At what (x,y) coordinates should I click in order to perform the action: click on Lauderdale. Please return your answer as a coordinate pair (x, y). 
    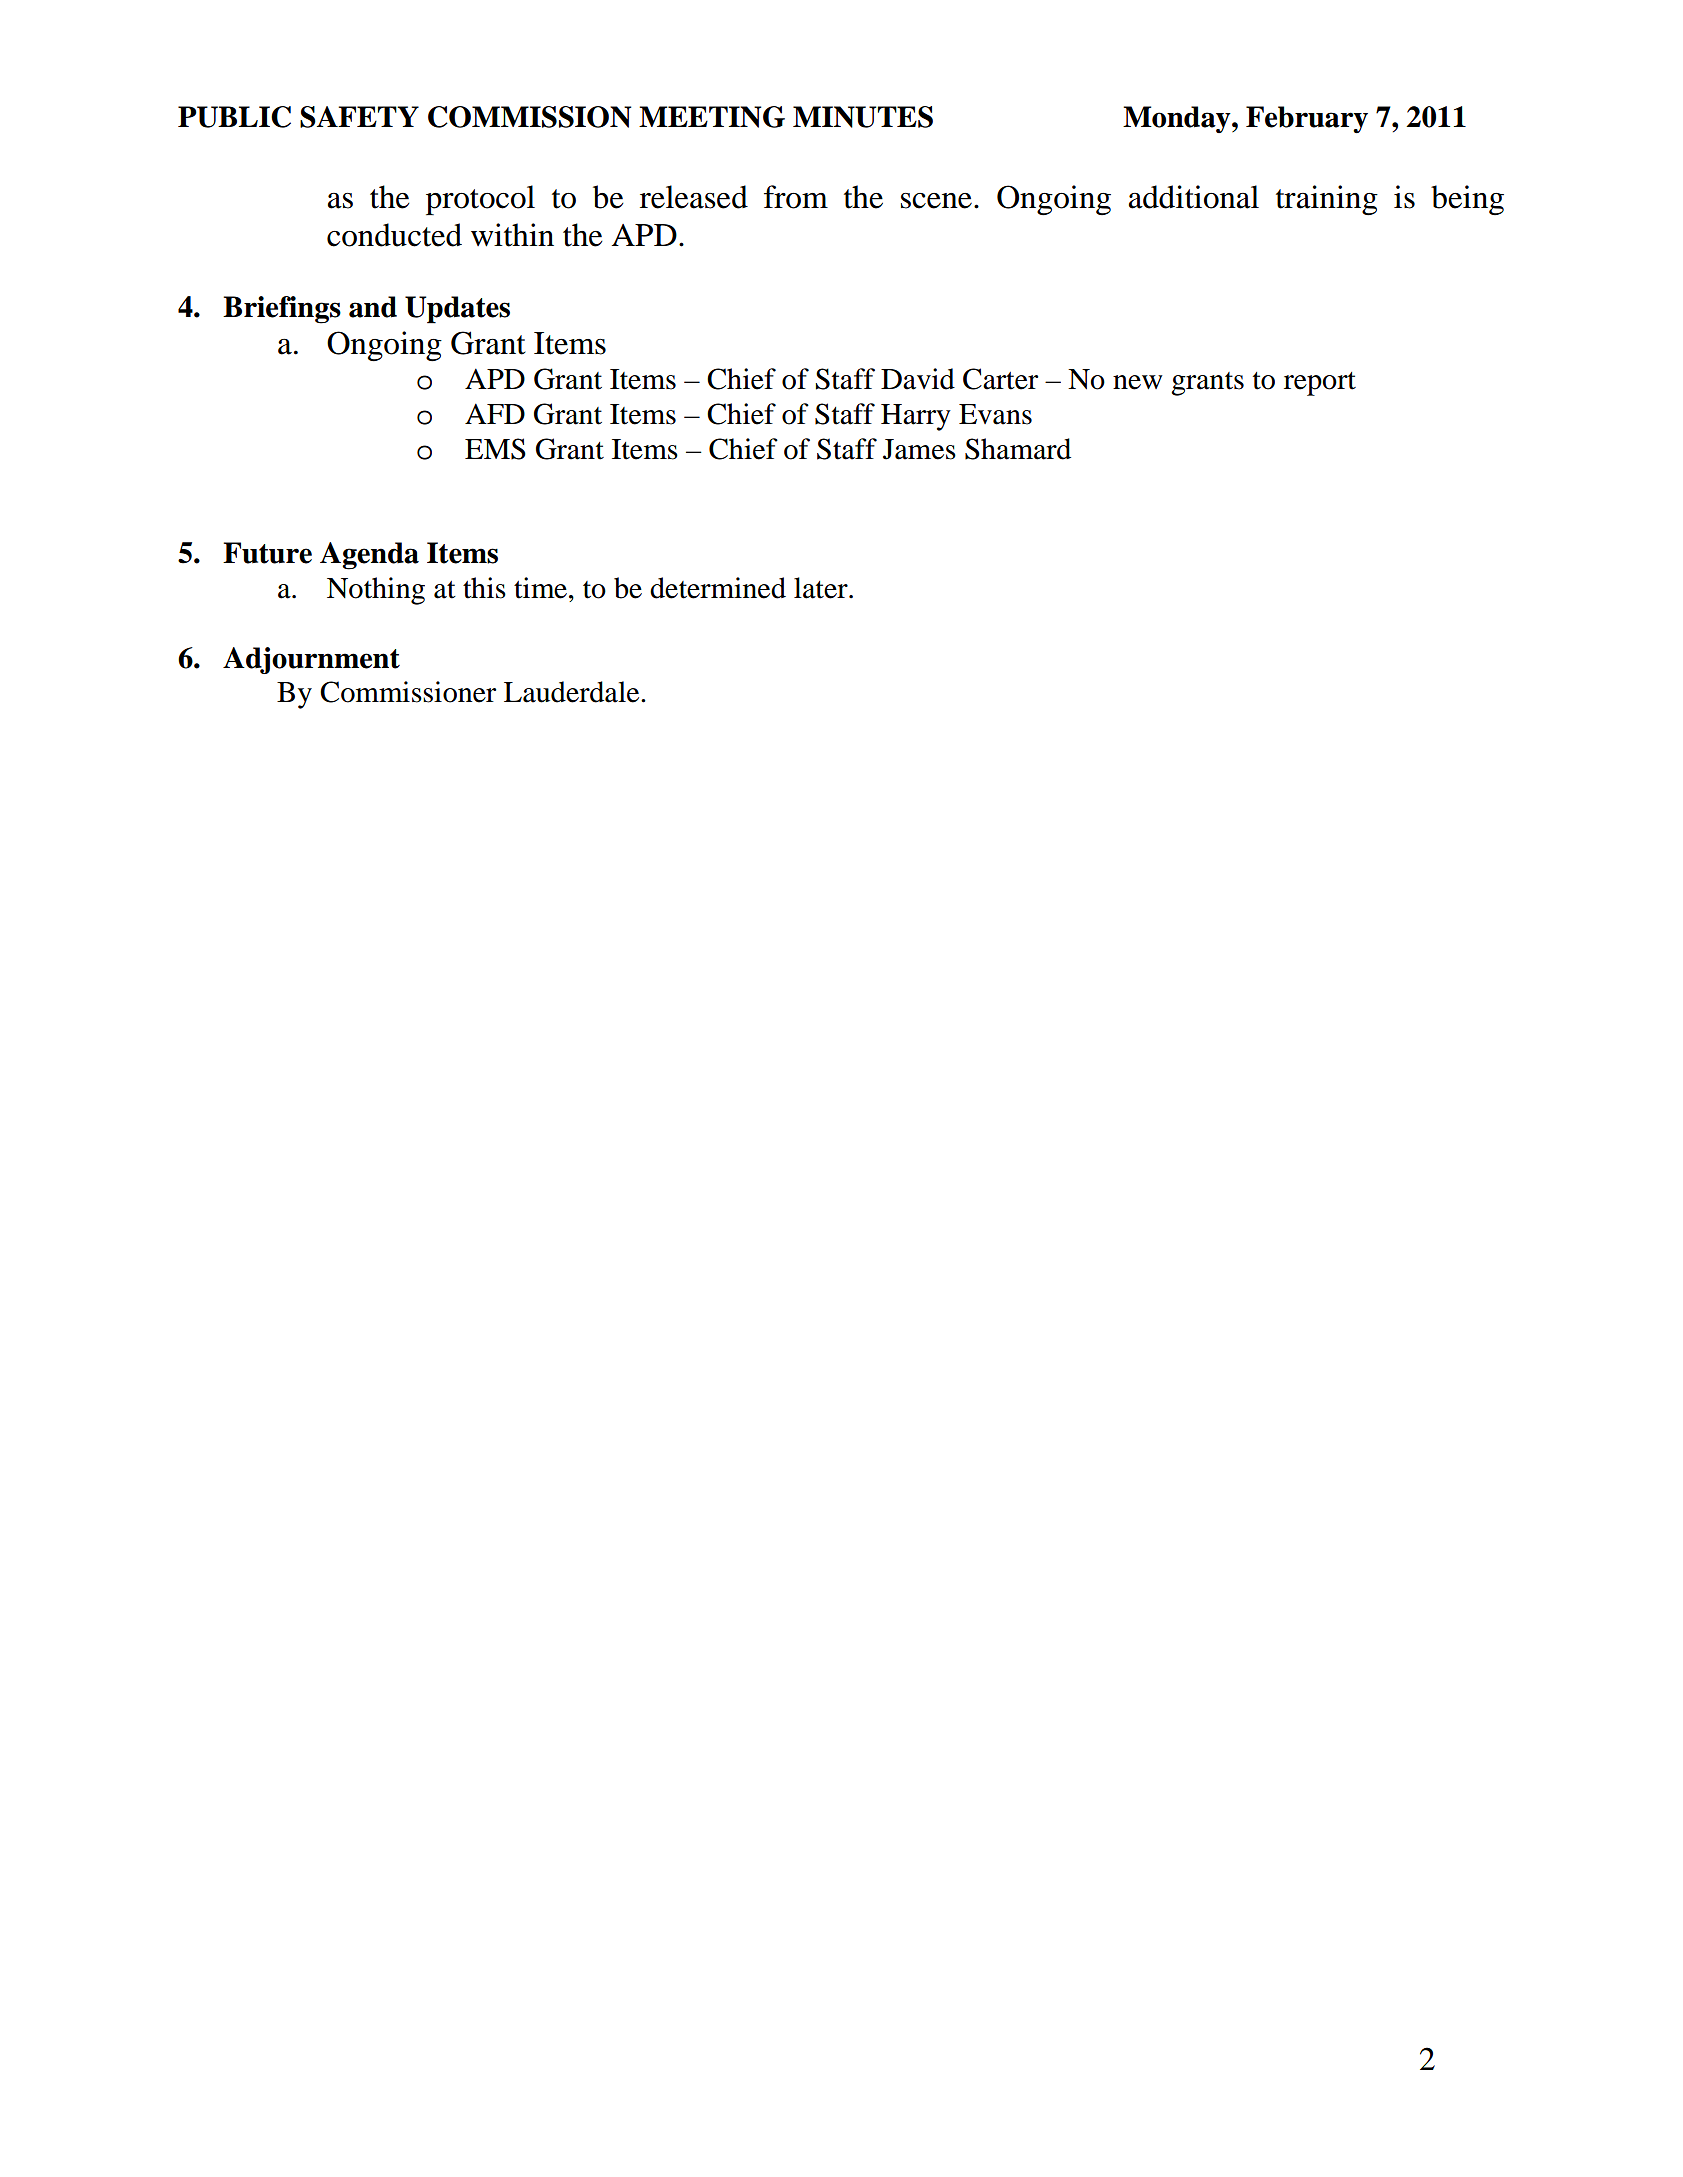
    Looking at the image, I should click on (573, 692).
